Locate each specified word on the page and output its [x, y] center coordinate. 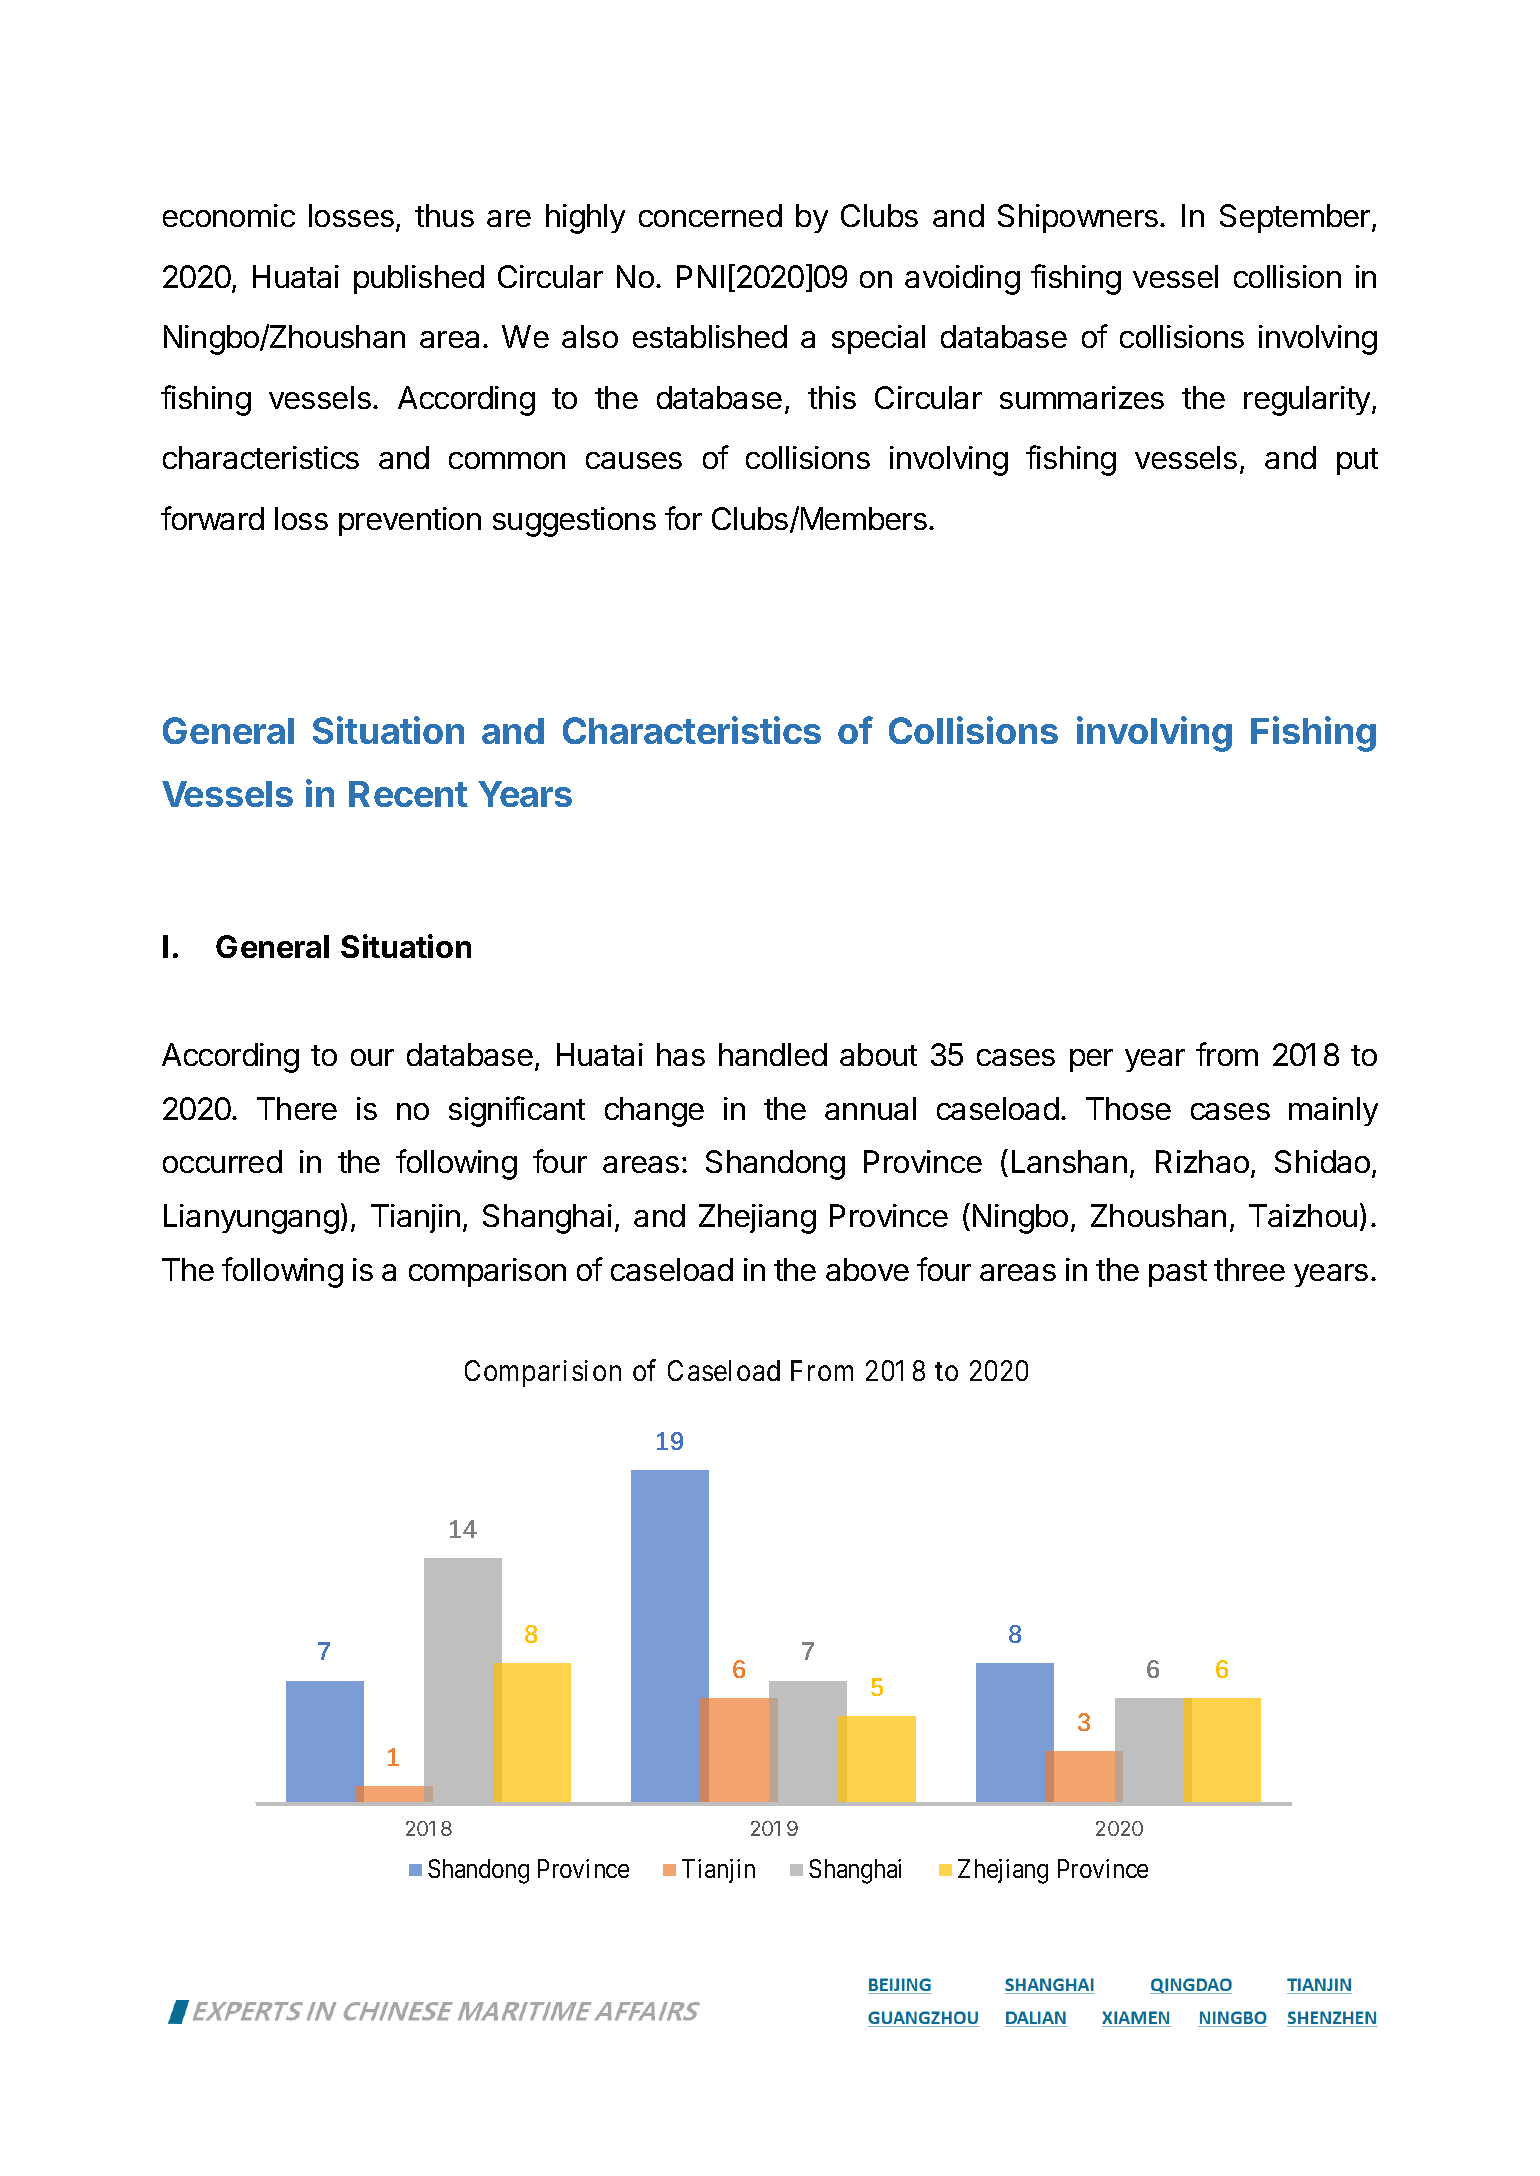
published [419, 279]
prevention [410, 521]
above [867, 1269]
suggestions [574, 522]
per [1091, 1060]
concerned [710, 215]
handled [773, 1054]
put [1357, 461]
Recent [408, 794]
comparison [487, 1272]
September [1296, 218]
